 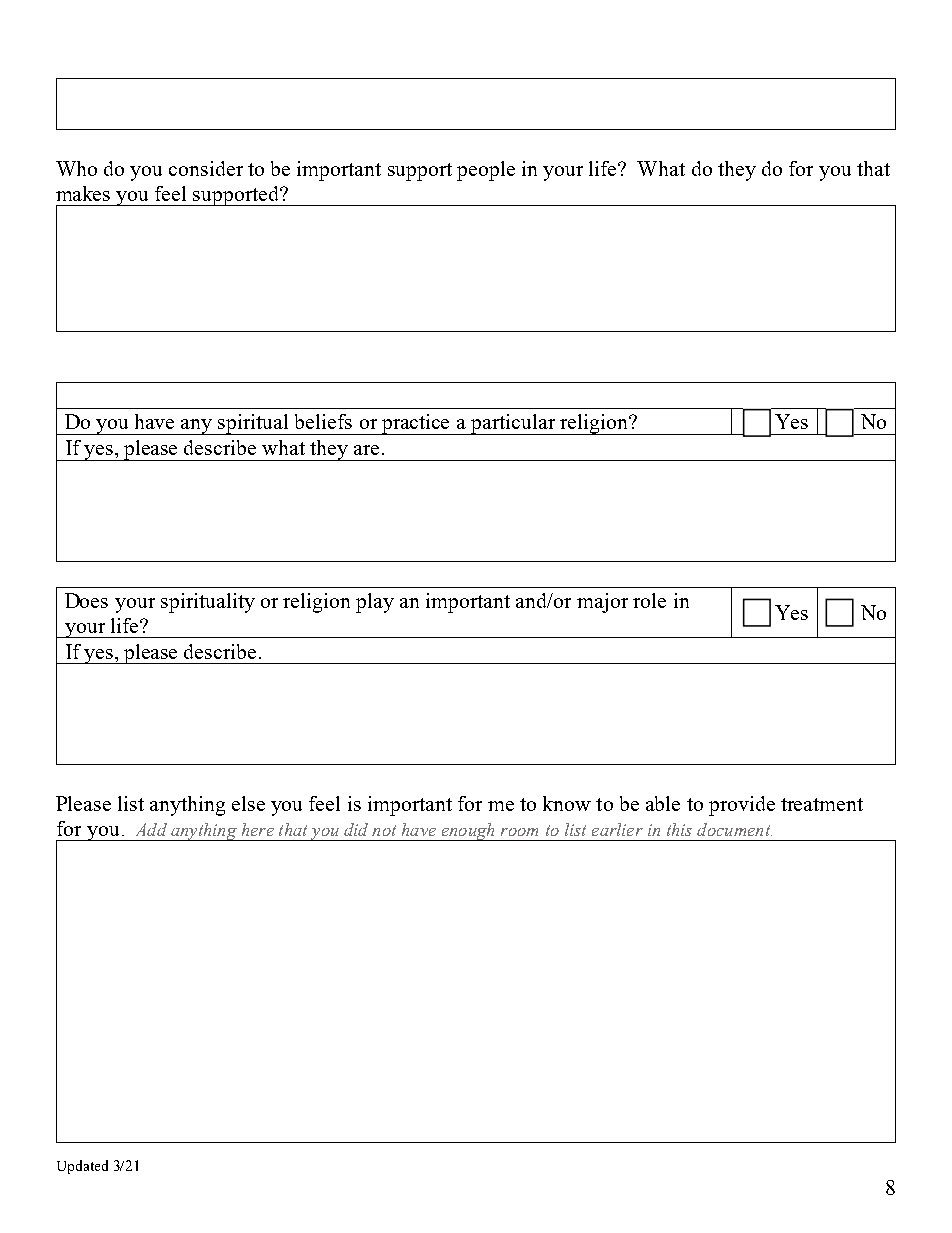 What do you see at coordinates (86, 600) in the document?
I see `Does` at bounding box center [86, 600].
